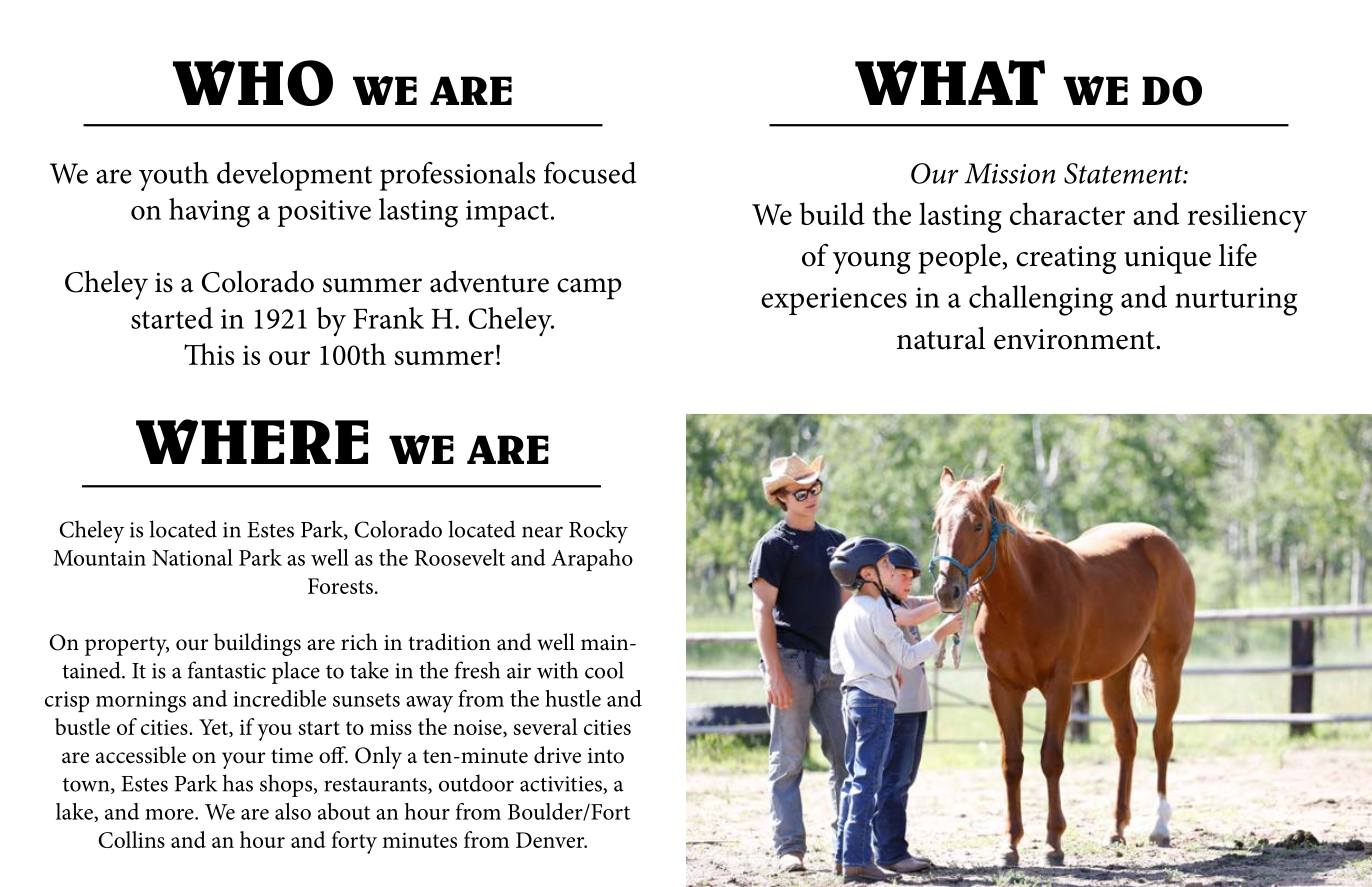  What do you see at coordinates (950, 82) in the image?
I see `WHAT` at bounding box center [950, 82].
